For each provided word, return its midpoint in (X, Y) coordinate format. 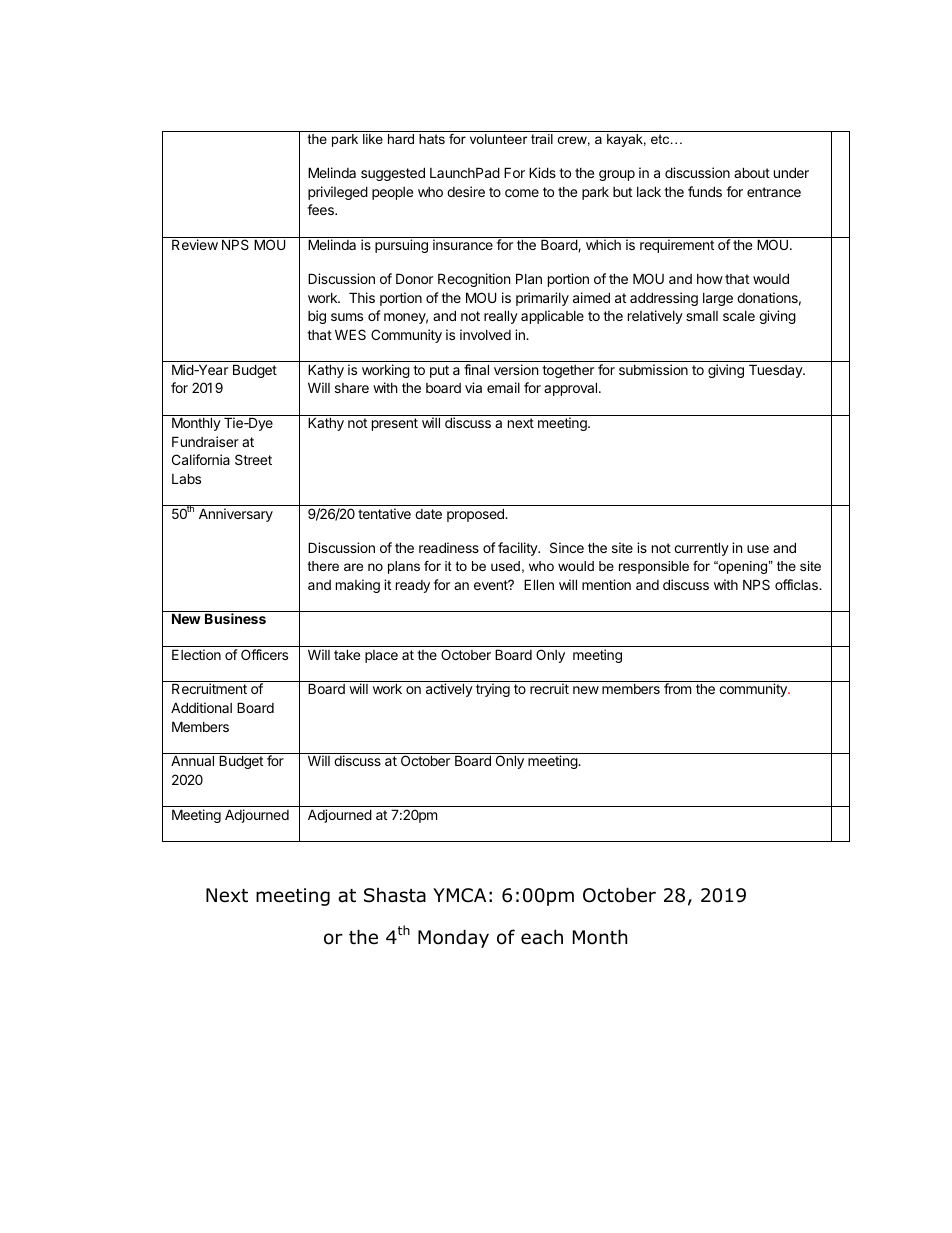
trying (493, 690)
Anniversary (236, 515)
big (317, 317)
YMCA (459, 895)
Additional (201, 707)
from (677, 688)
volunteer (498, 139)
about (752, 172)
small (702, 316)
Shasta (395, 895)
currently (701, 549)
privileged (338, 193)
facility (519, 549)
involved (485, 334)
